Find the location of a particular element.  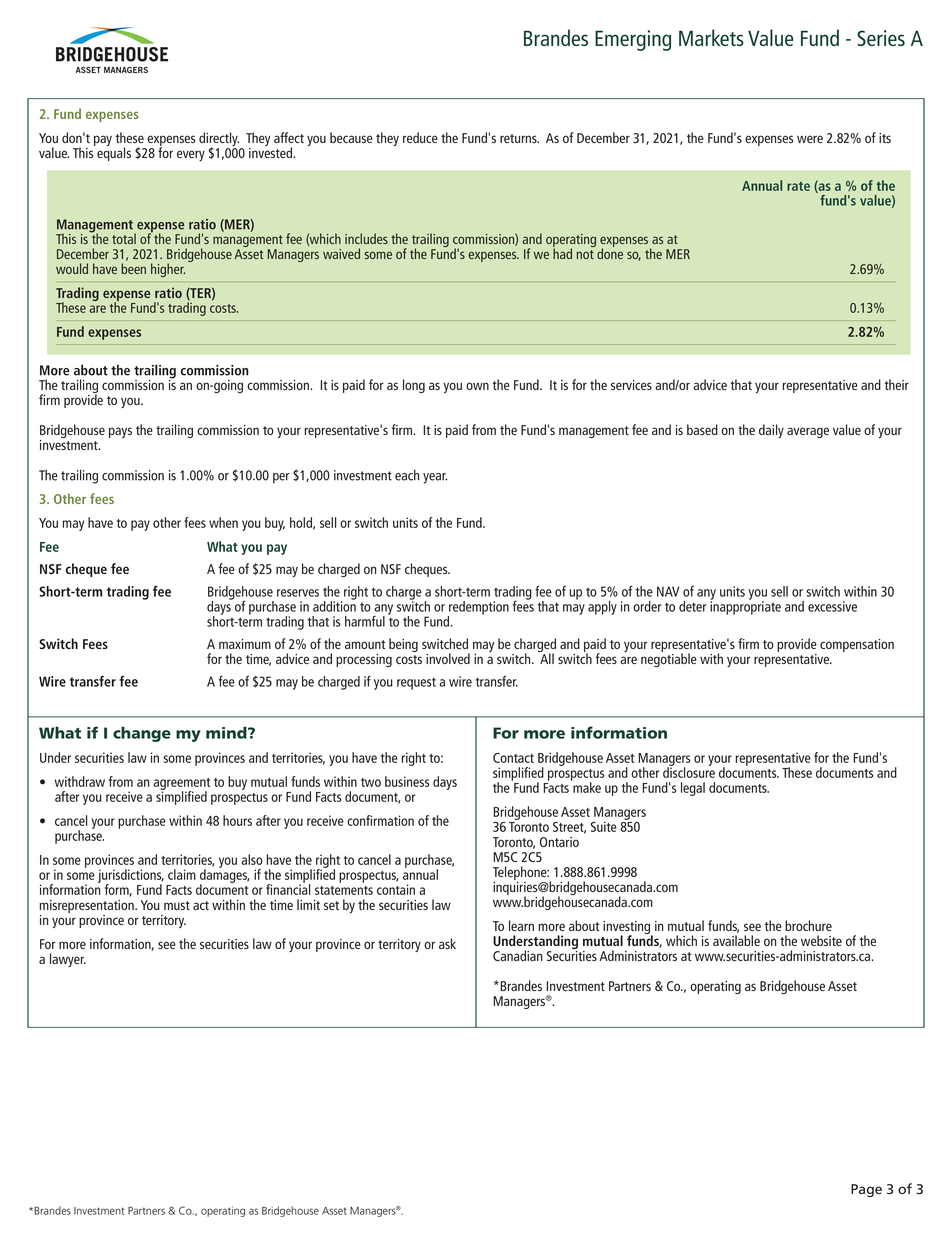

Series is located at coordinates (881, 38).
